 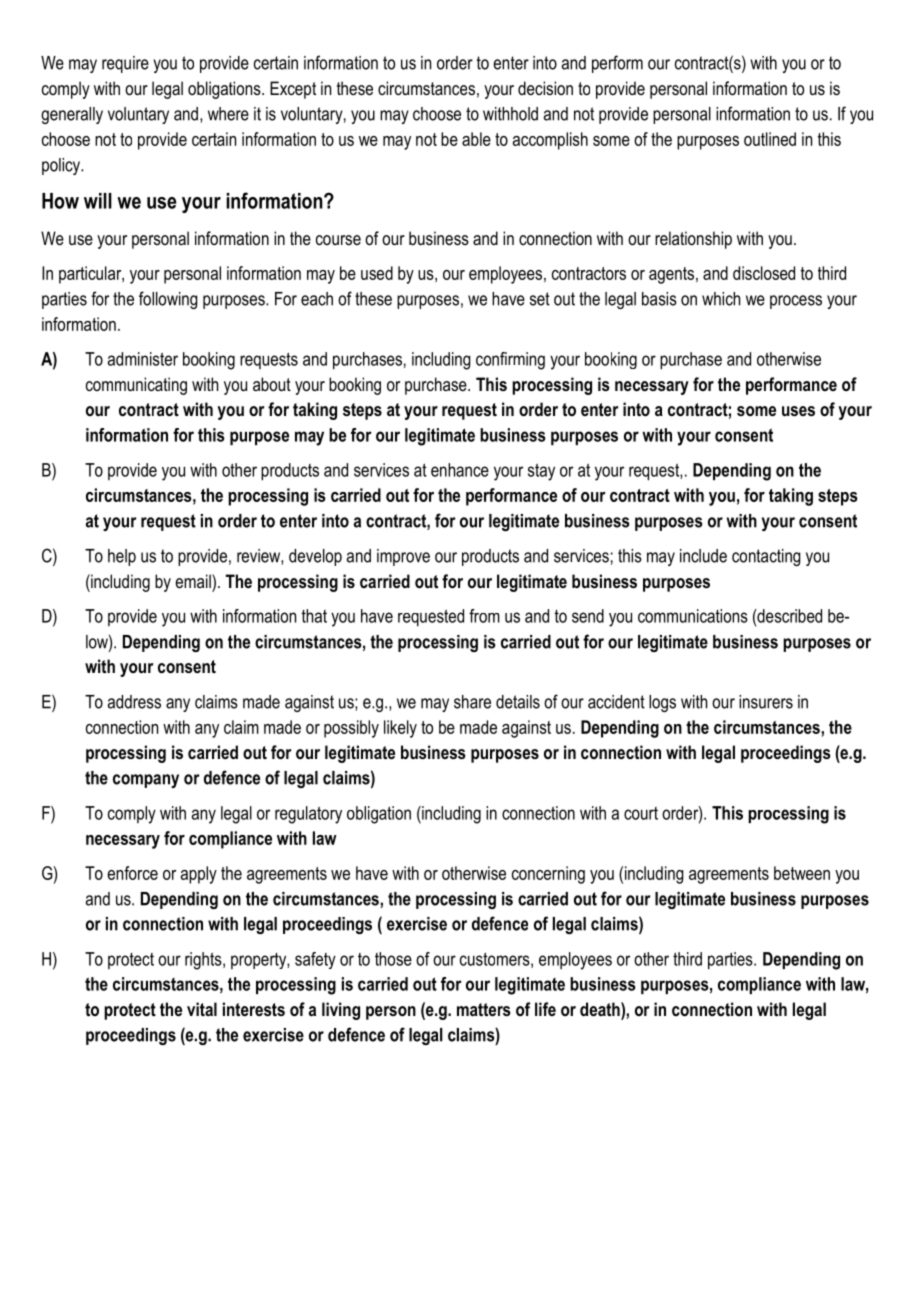 I want to click on include, so click(x=703, y=556).
